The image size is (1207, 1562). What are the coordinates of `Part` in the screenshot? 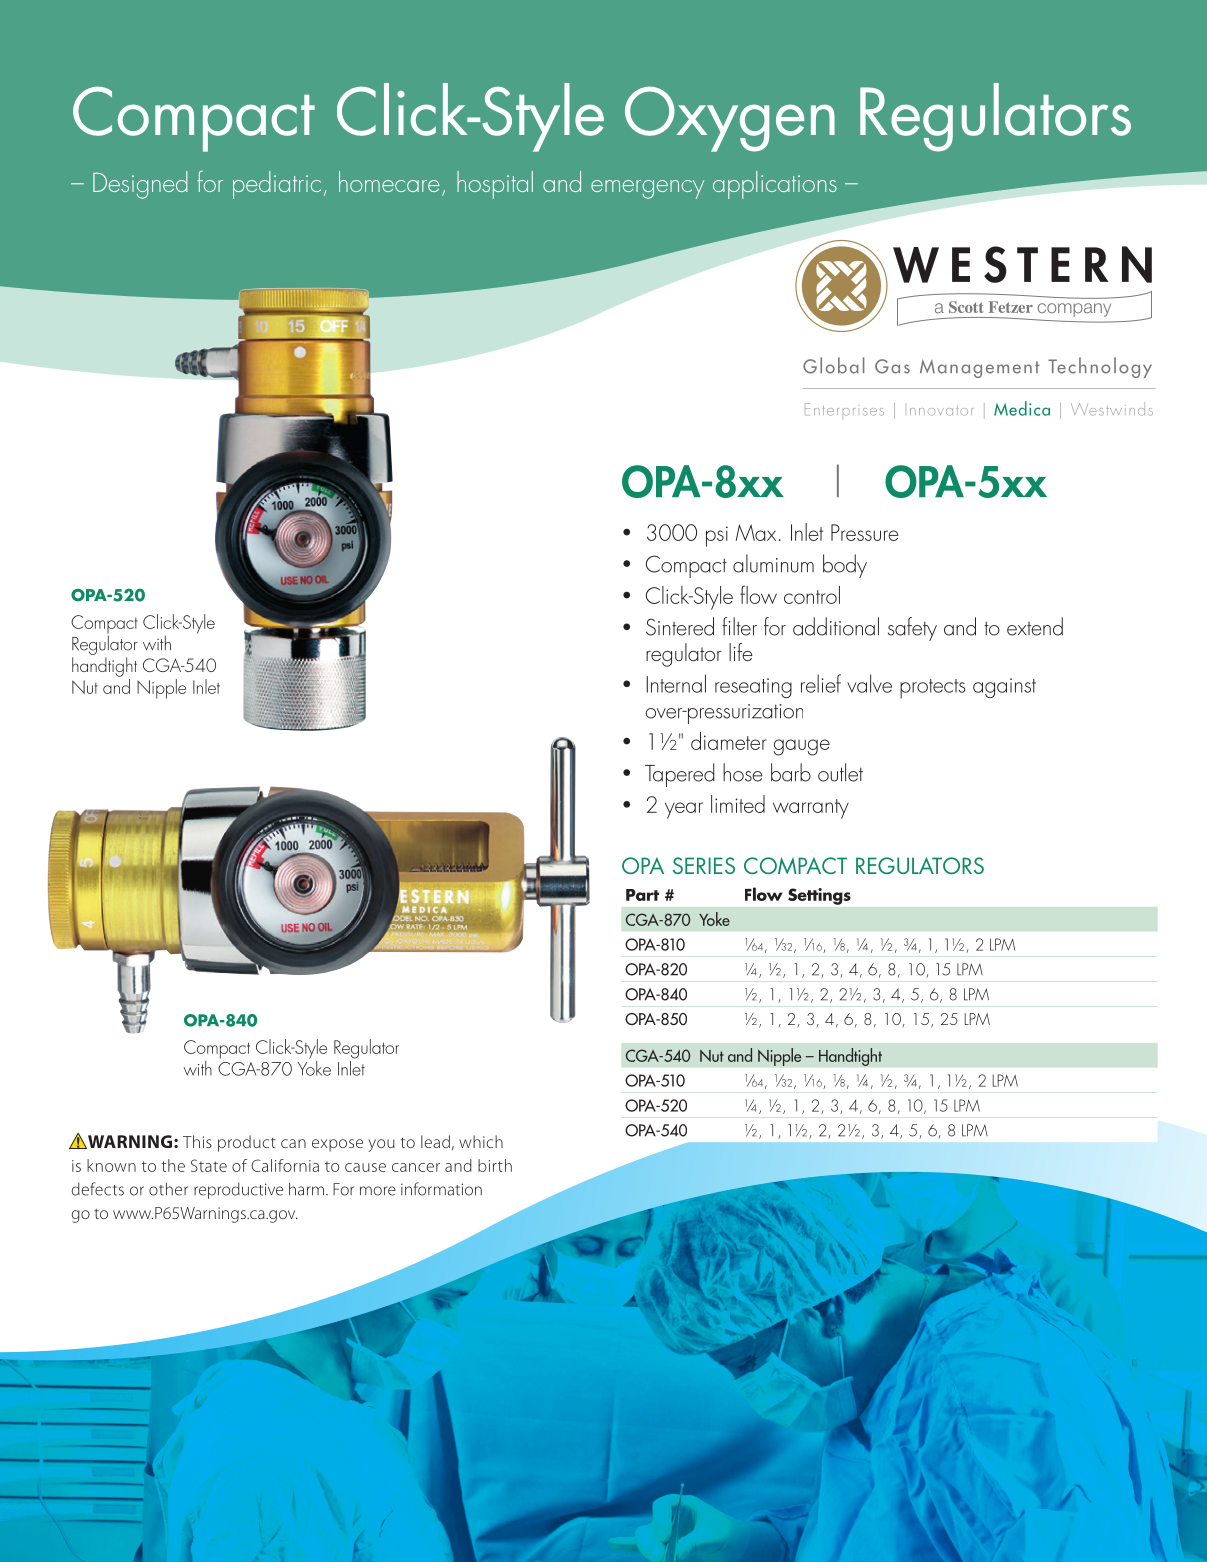 It's located at (642, 895).
